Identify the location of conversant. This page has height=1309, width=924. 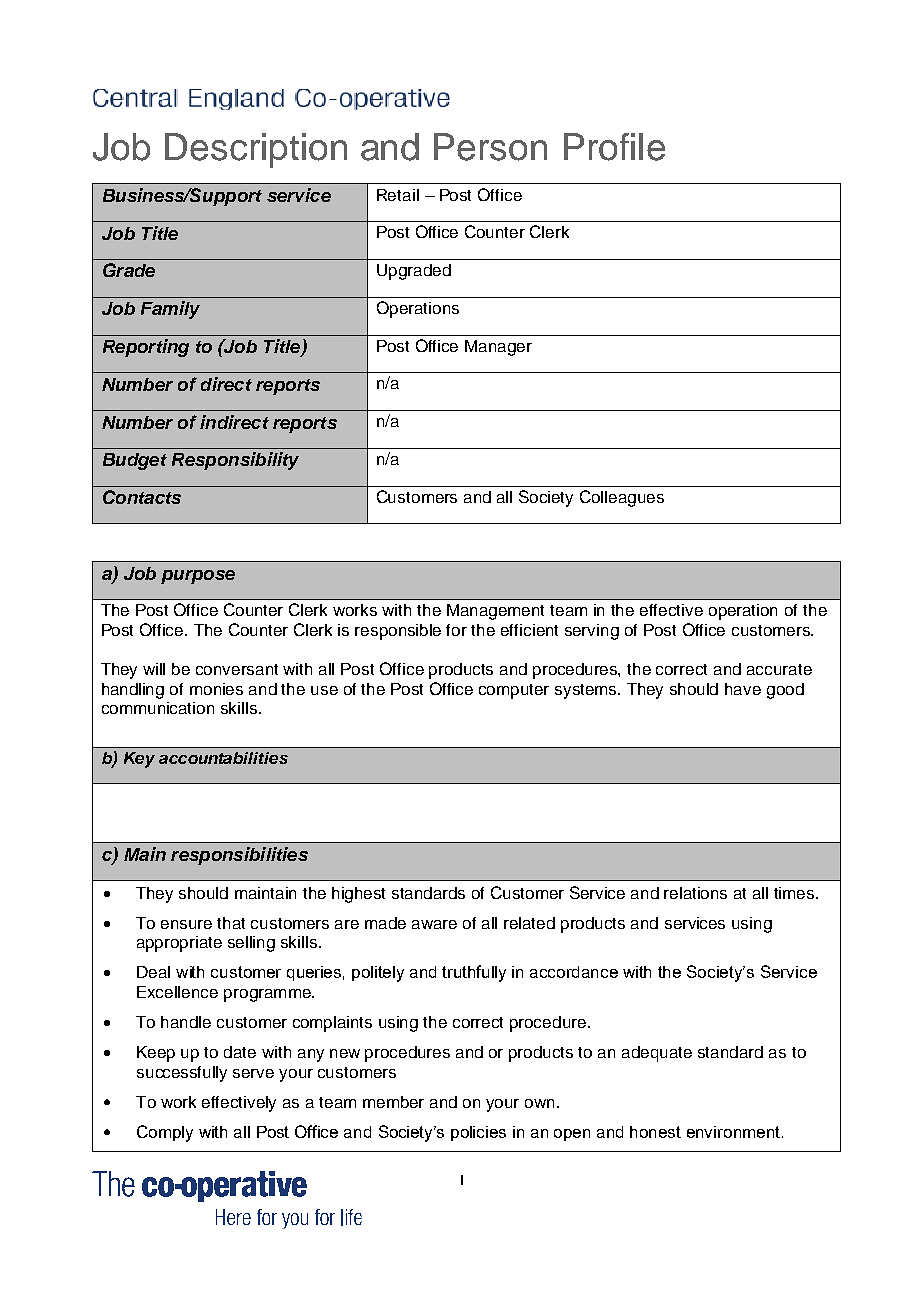
(237, 669).
